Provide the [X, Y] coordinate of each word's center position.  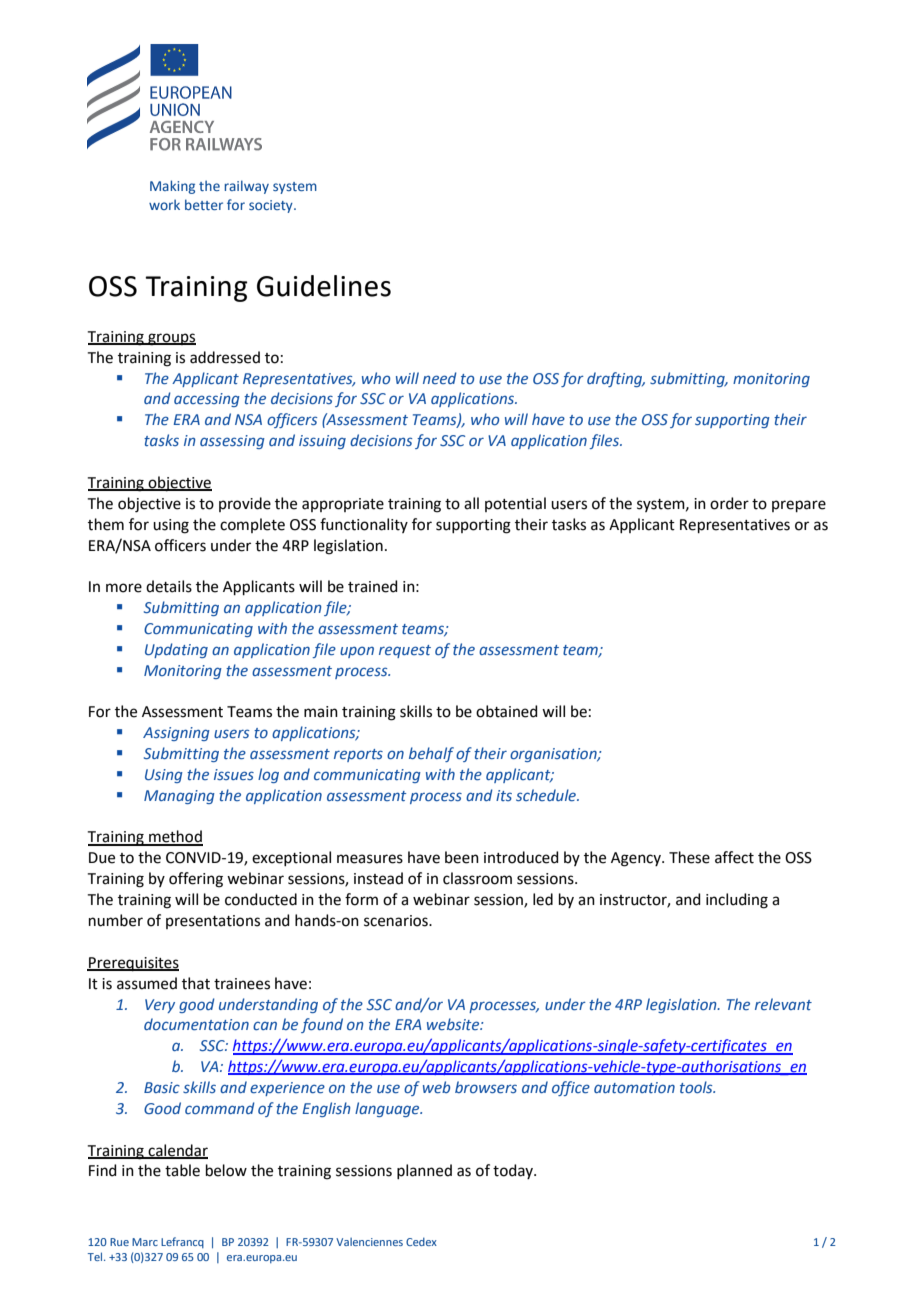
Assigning [176, 734]
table [182, 1170]
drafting [616, 379]
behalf [431, 754]
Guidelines [324, 286]
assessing [232, 442]
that [196, 983]
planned [424, 1171]
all [471, 503]
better [204, 204]
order [729, 503]
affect [734, 857]
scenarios [397, 921]
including [737, 901]
